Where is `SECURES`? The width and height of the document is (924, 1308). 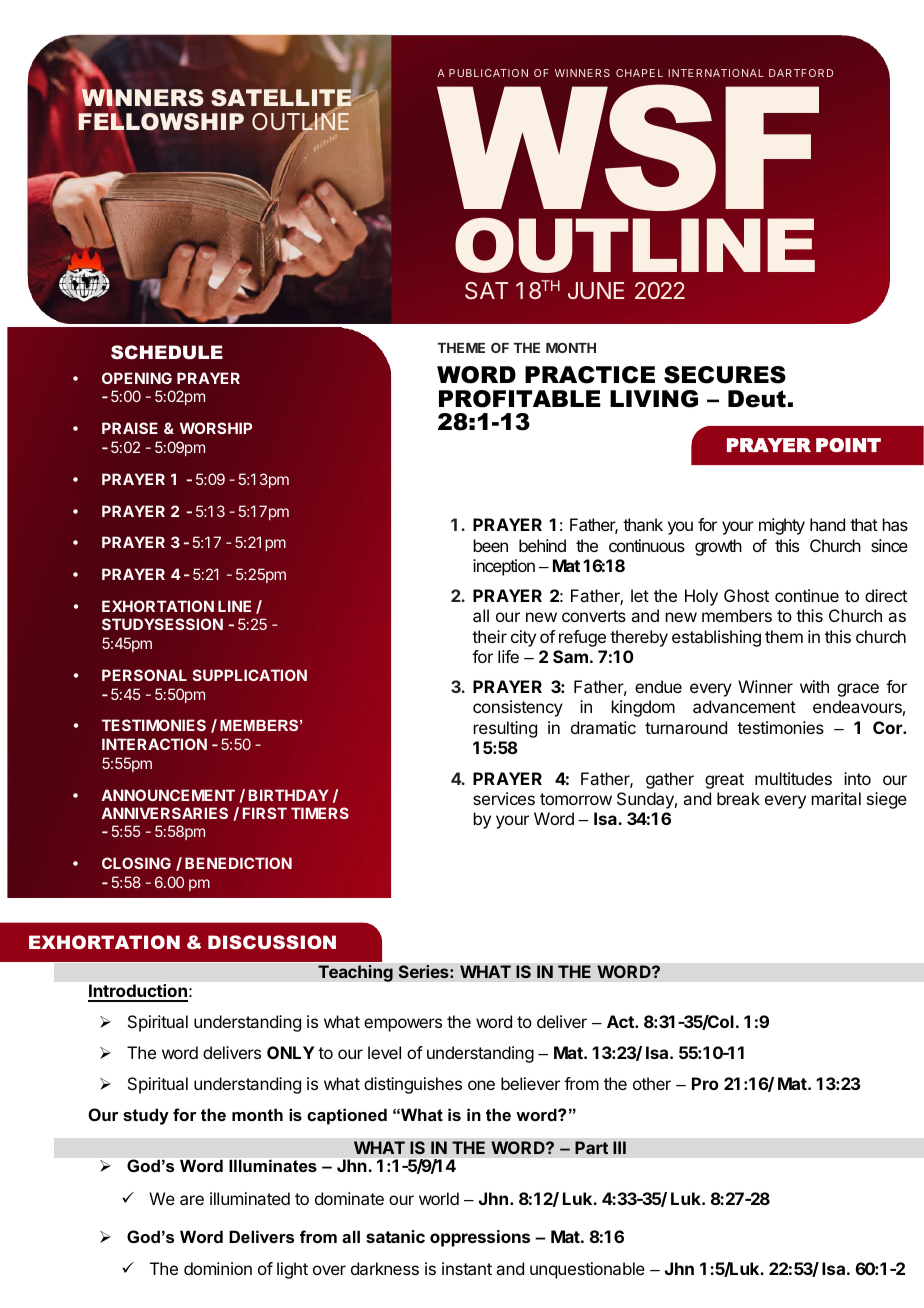 SECURES is located at coordinates (725, 375).
